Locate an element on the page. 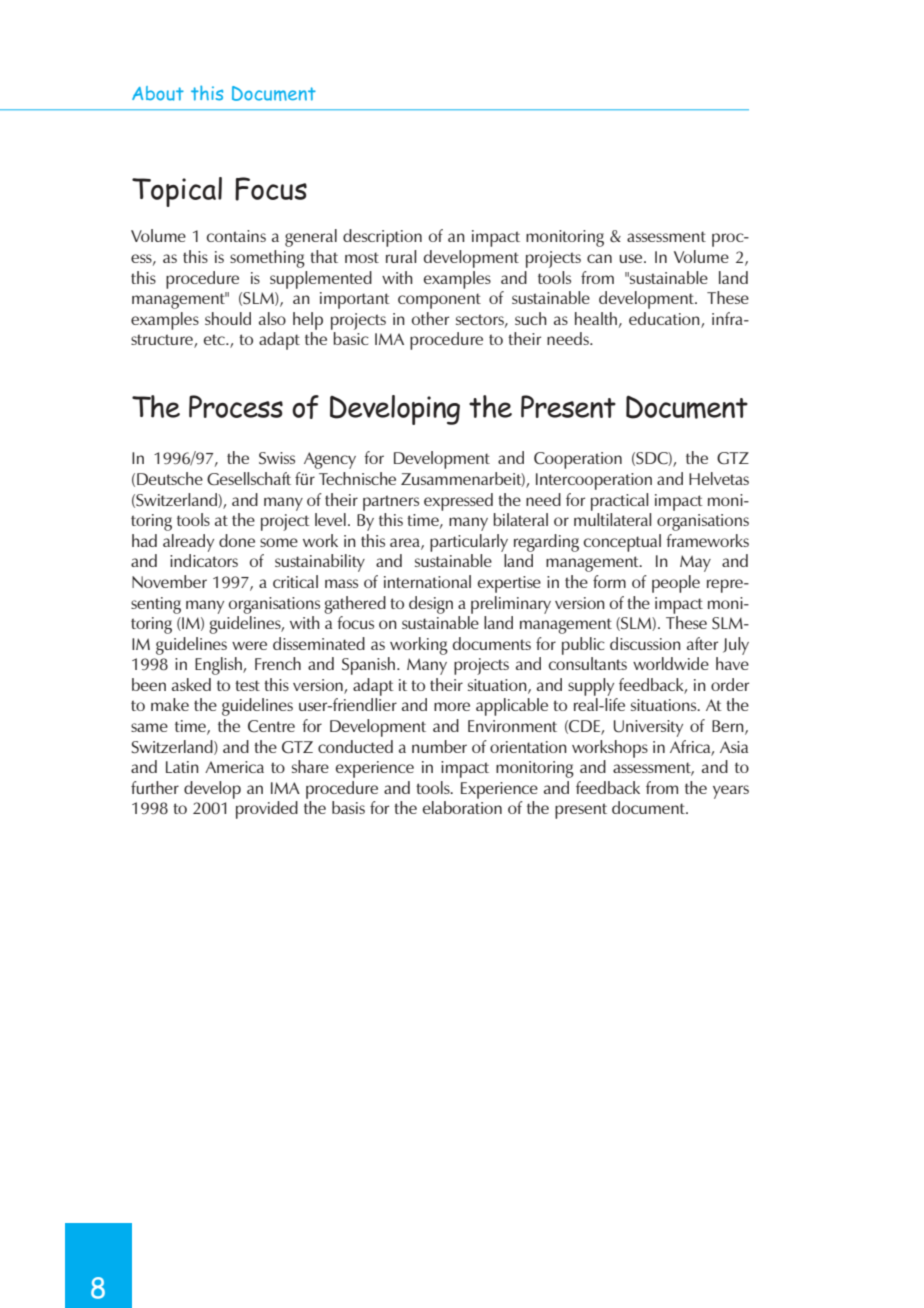 This page has height=1308, width=924. years is located at coordinates (731, 792).
